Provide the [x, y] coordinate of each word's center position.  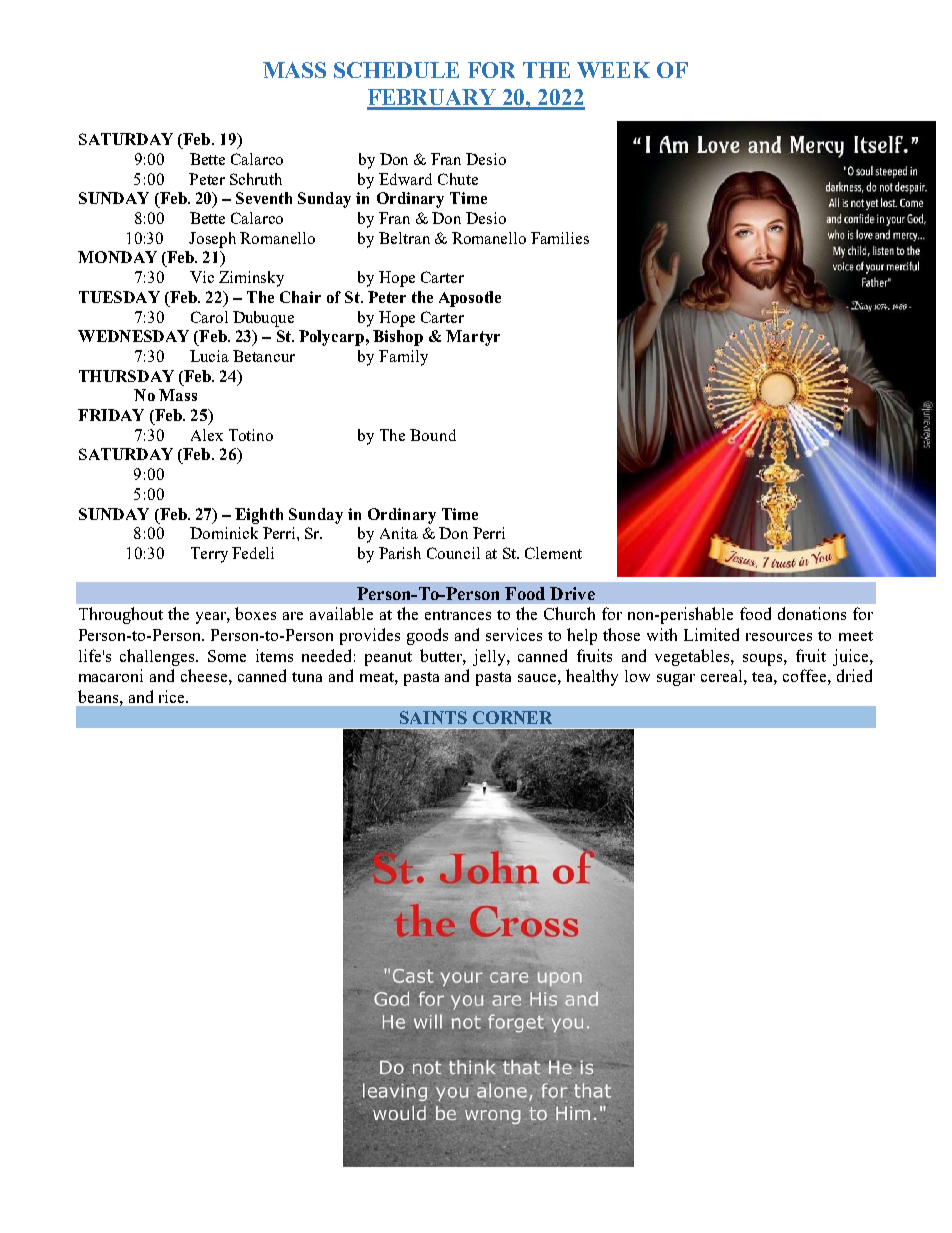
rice [173, 696]
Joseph [212, 240]
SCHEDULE [396, 70]
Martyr [473, 338]
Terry [209, 555]
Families [560, 238]
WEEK [613, 70]
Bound [433, 435]
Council [453, 553]
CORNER [512, 717]
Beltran [404, 238]
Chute [458, 179]
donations [812, 613]
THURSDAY [126, 376]
